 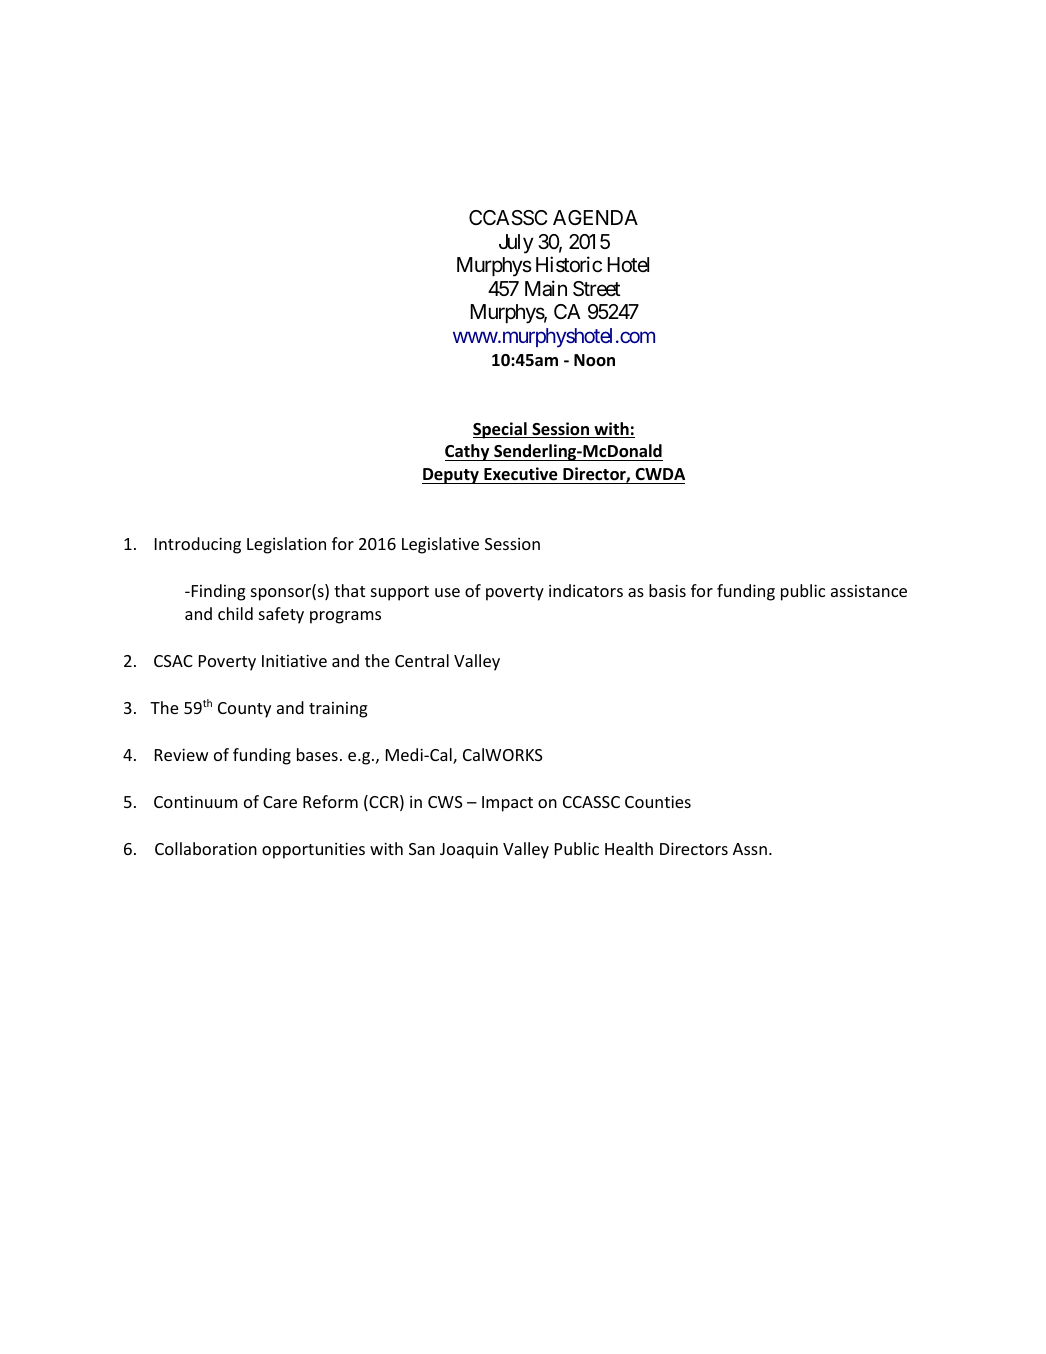 I want to click on Historic, so click(x=569, y=264).
